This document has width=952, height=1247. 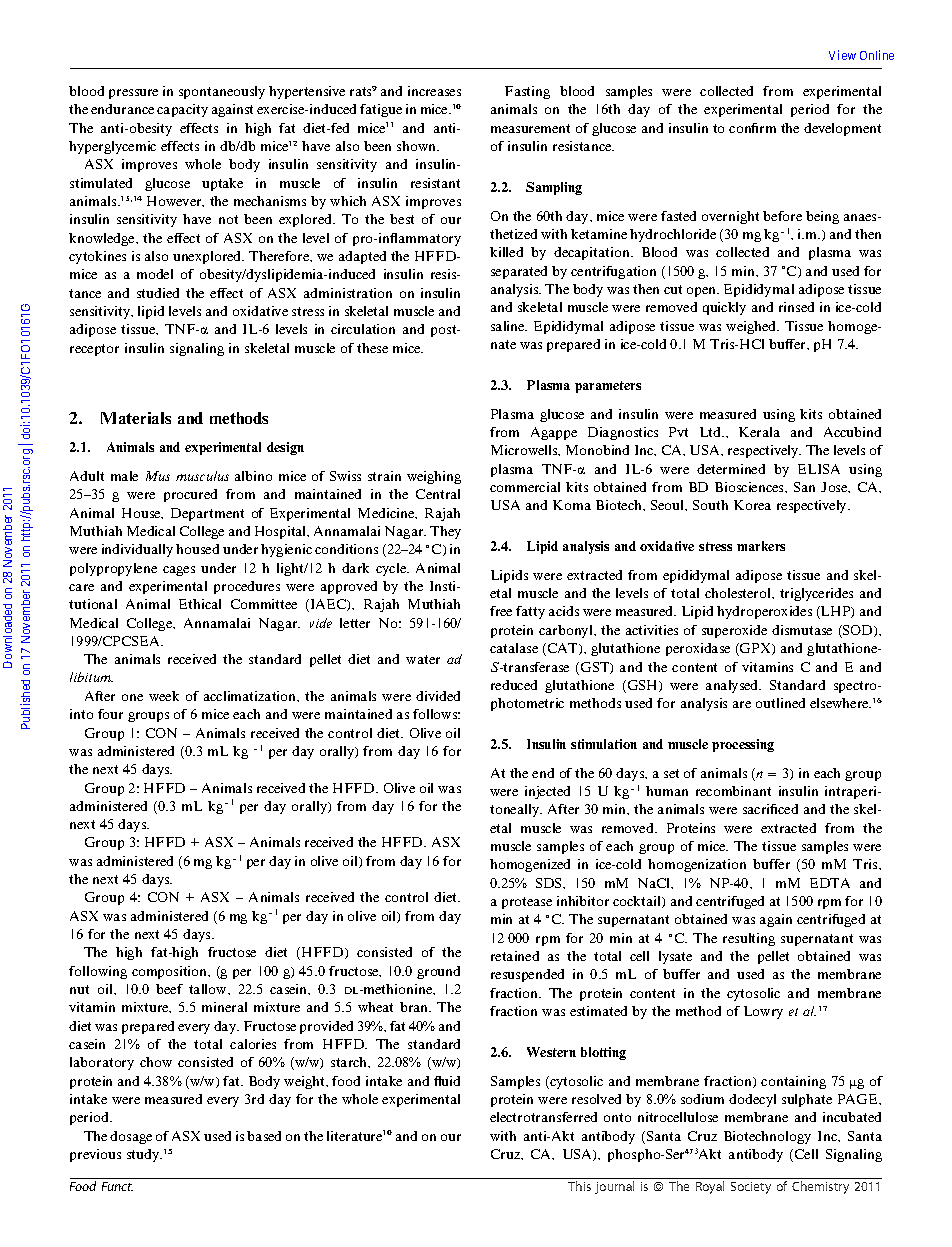 What do you see at coordinates (509, 326) in the document?
I see `saline` at bounding box center [509, 326].
